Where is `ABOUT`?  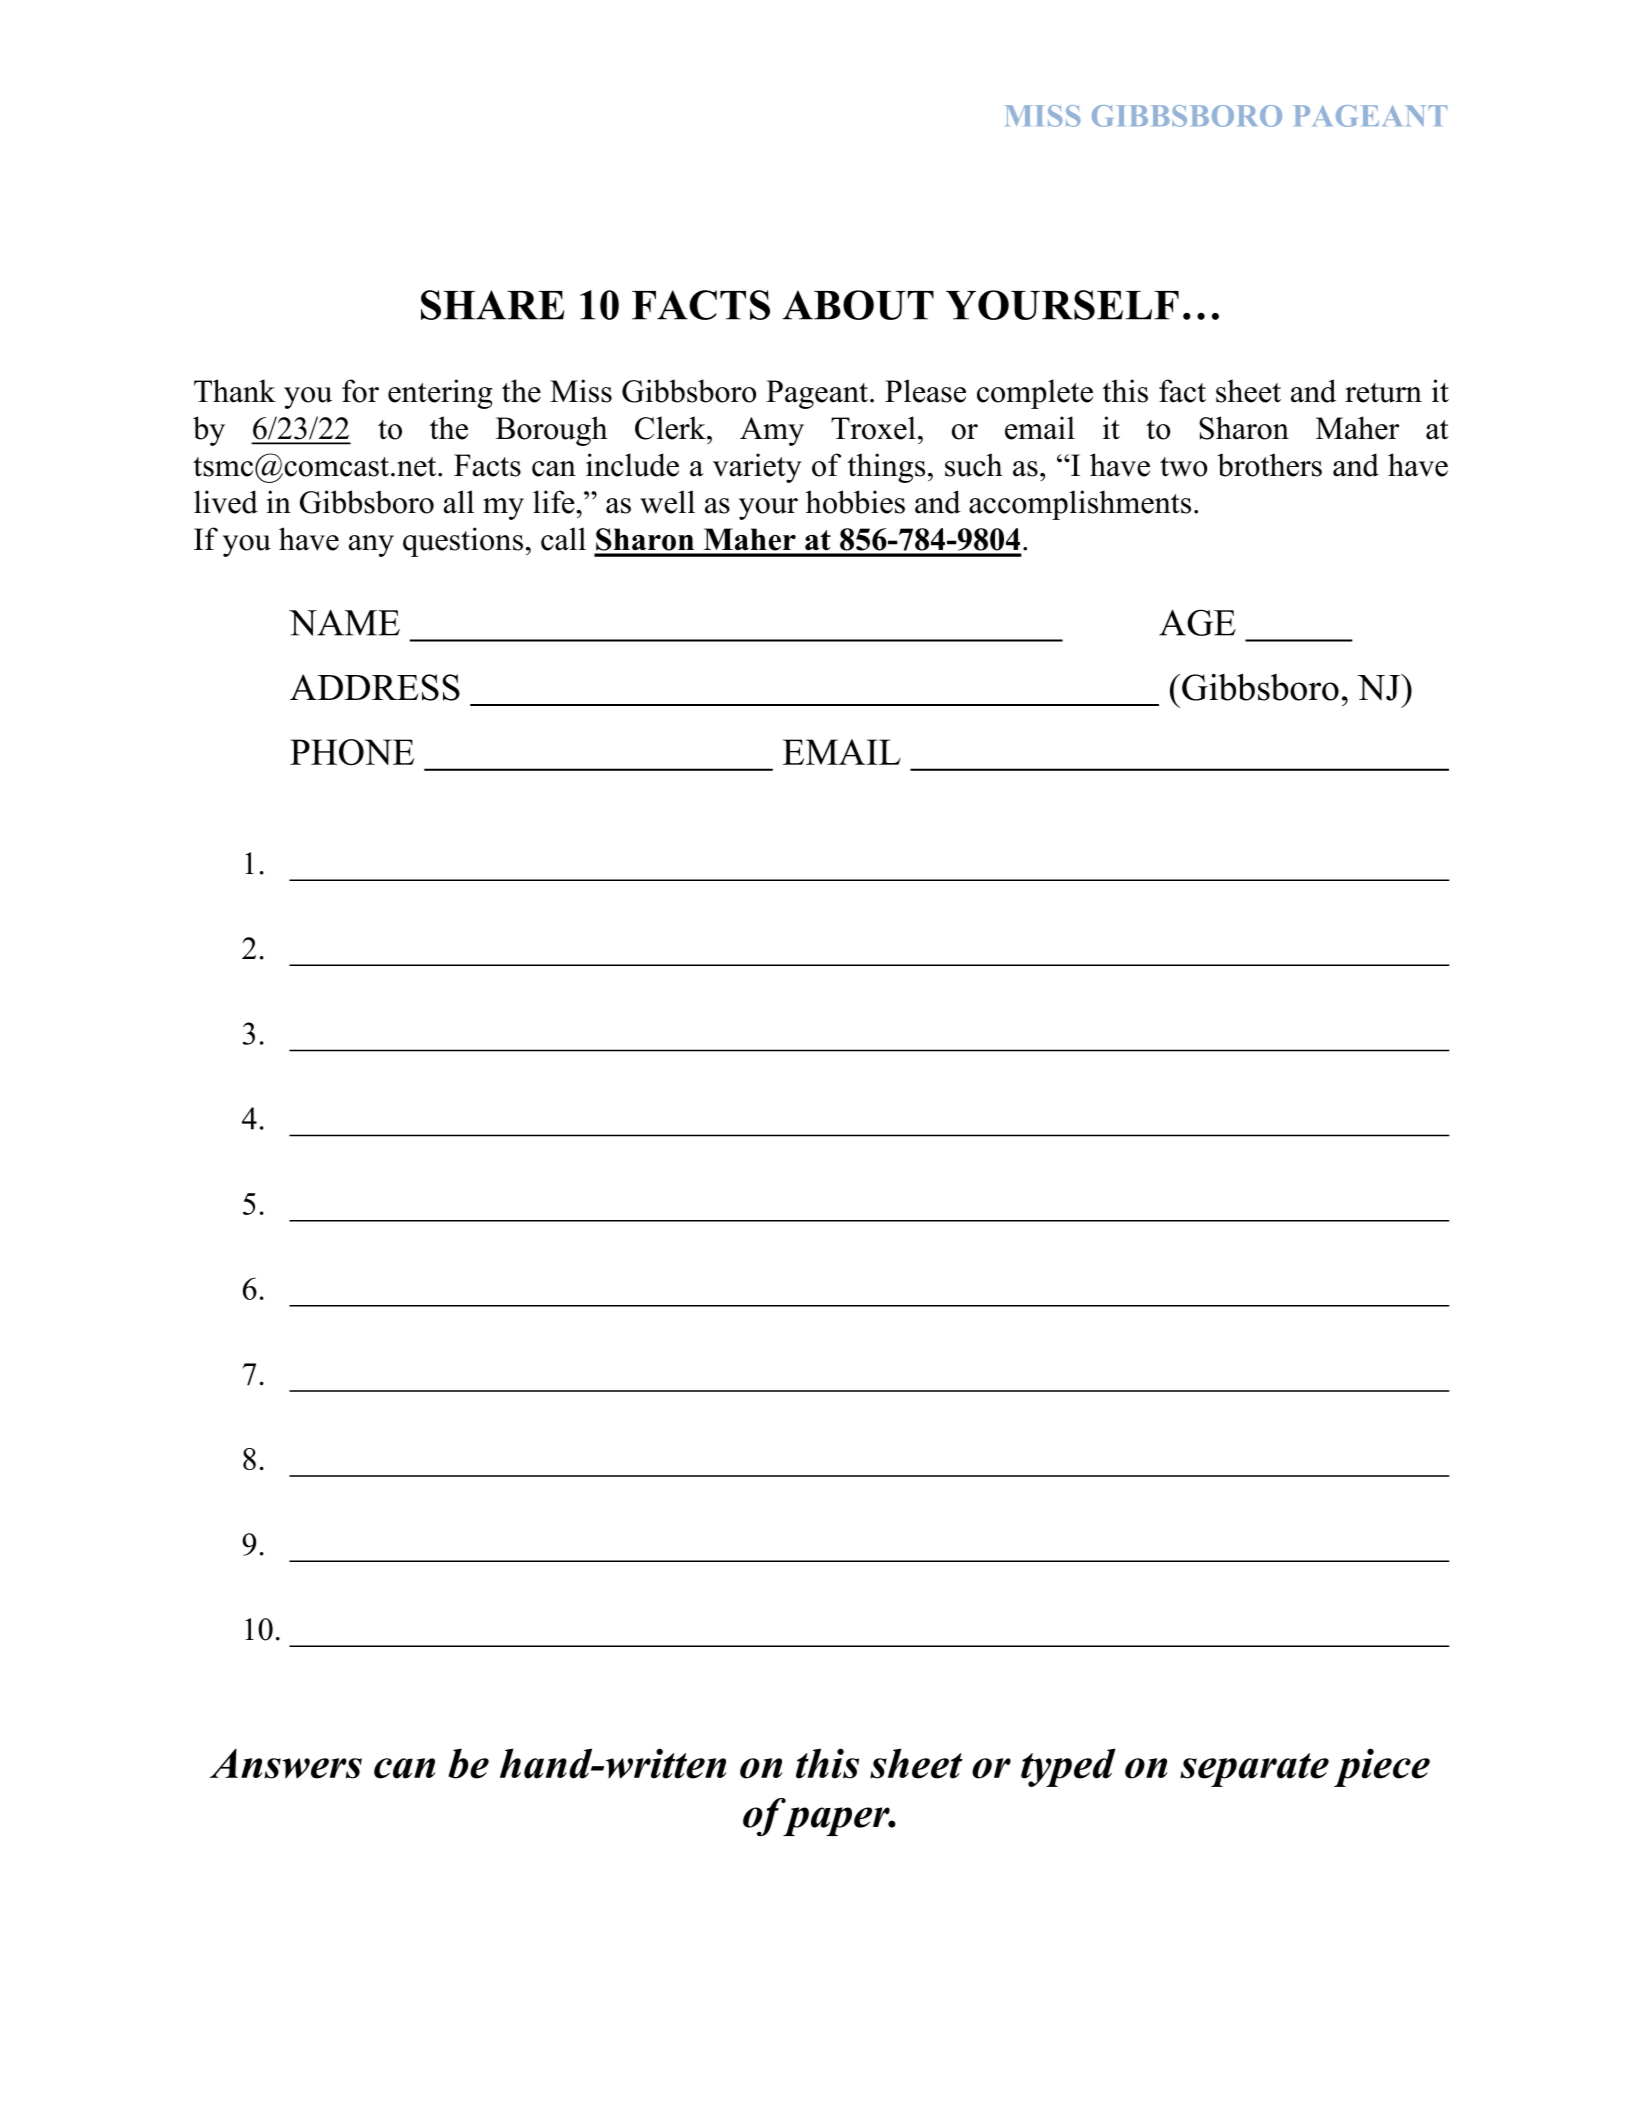 ABOUT is located at coordinates (858, 305).
